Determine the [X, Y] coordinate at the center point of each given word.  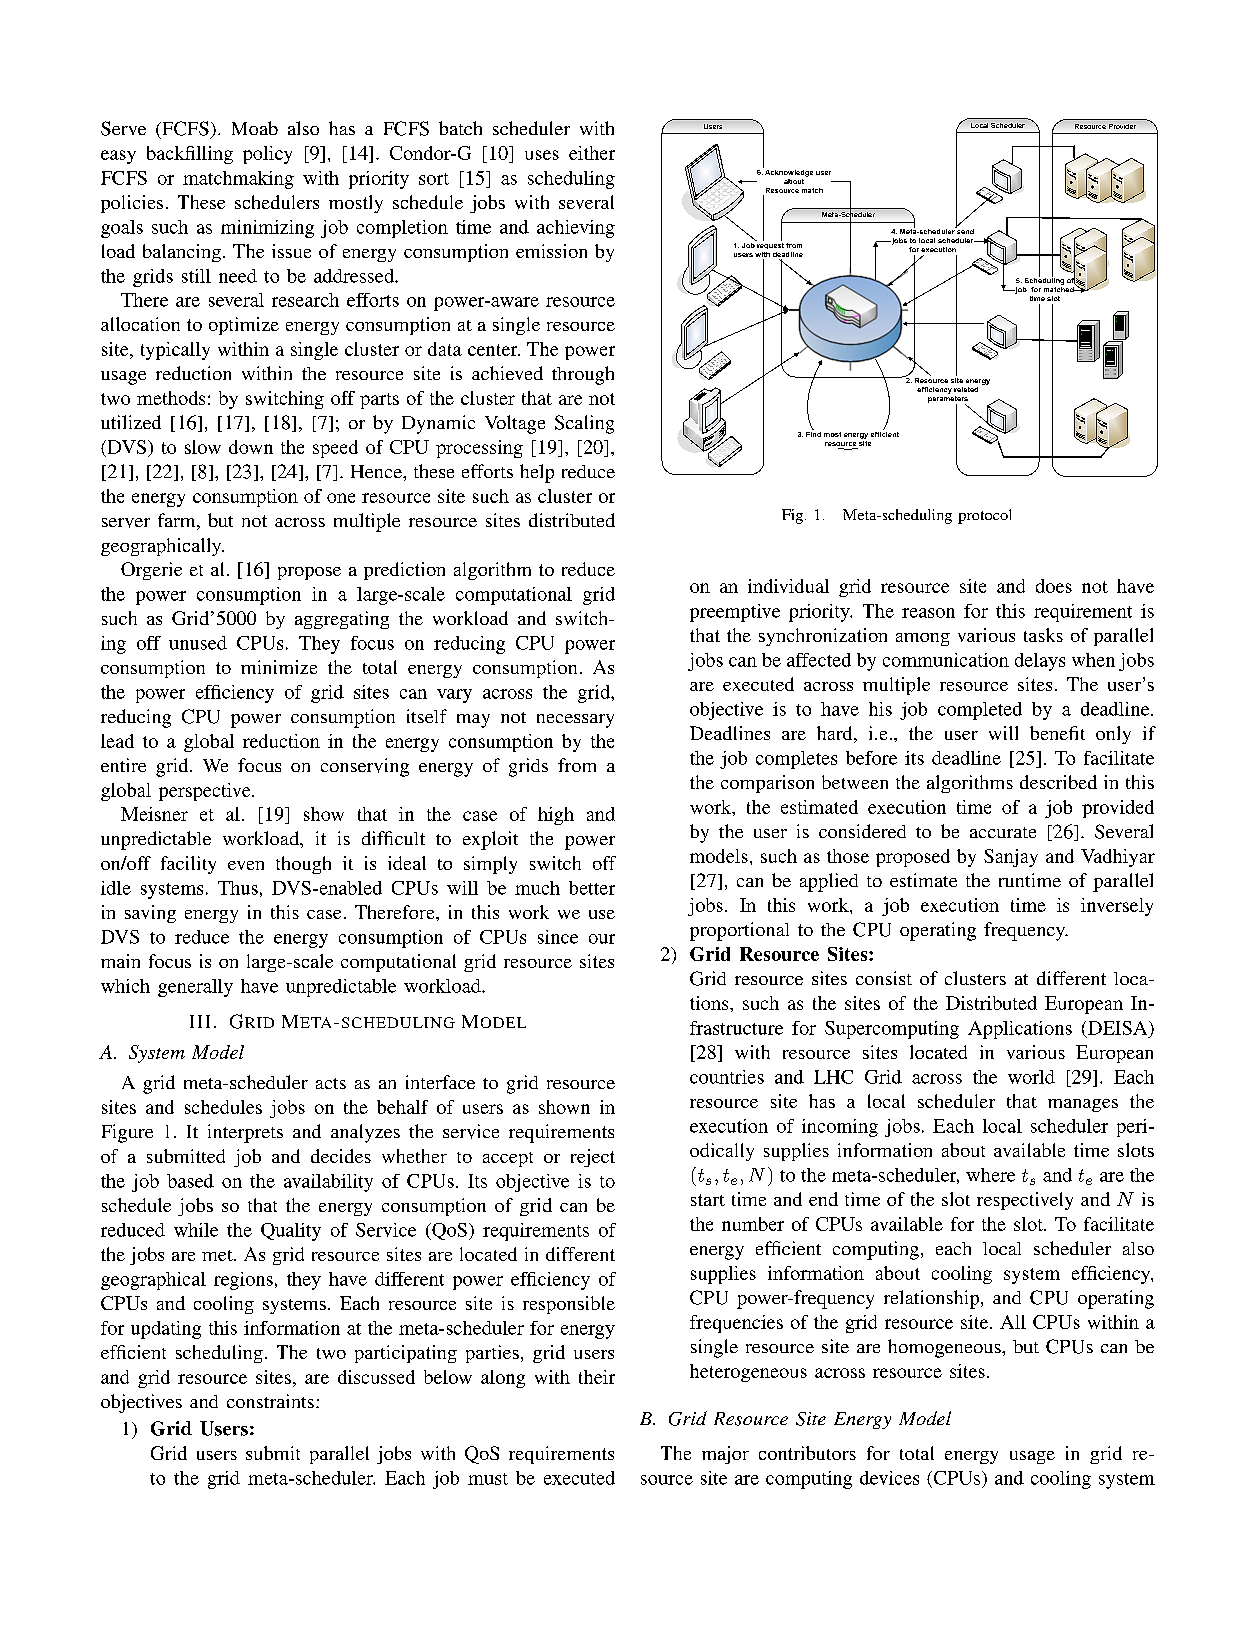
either [592, 153]
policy [267, 155]
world [1031, 1077]
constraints [270, 1401]
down [251, 447]
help [537, 473]
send [964, 230]
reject [593, 1158]
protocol [984, 516]
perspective [206, 792]
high [556, 816]
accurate [1003, 832]
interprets [245, 1133]
